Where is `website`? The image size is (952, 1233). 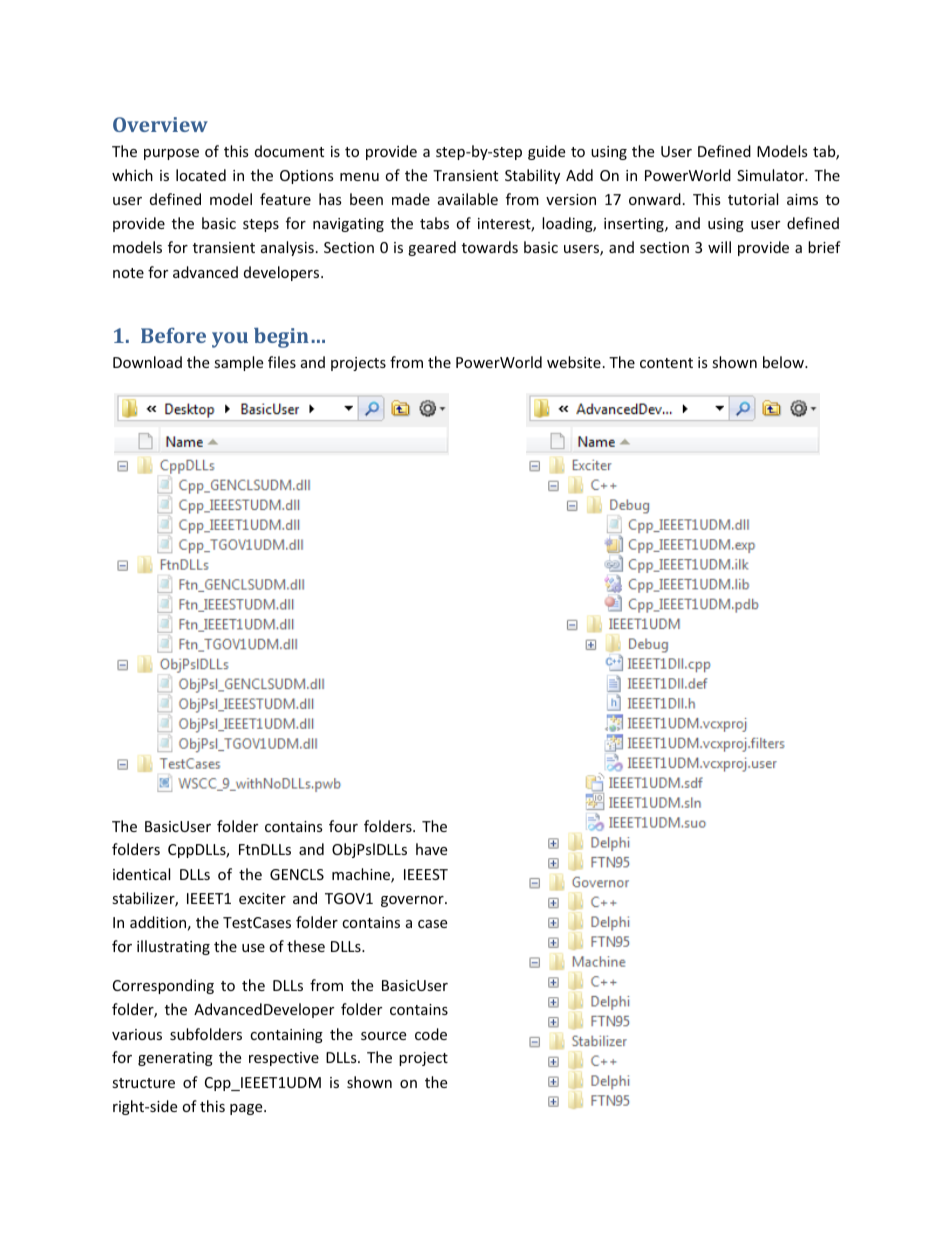 website is located at coordinates (574, 362).
